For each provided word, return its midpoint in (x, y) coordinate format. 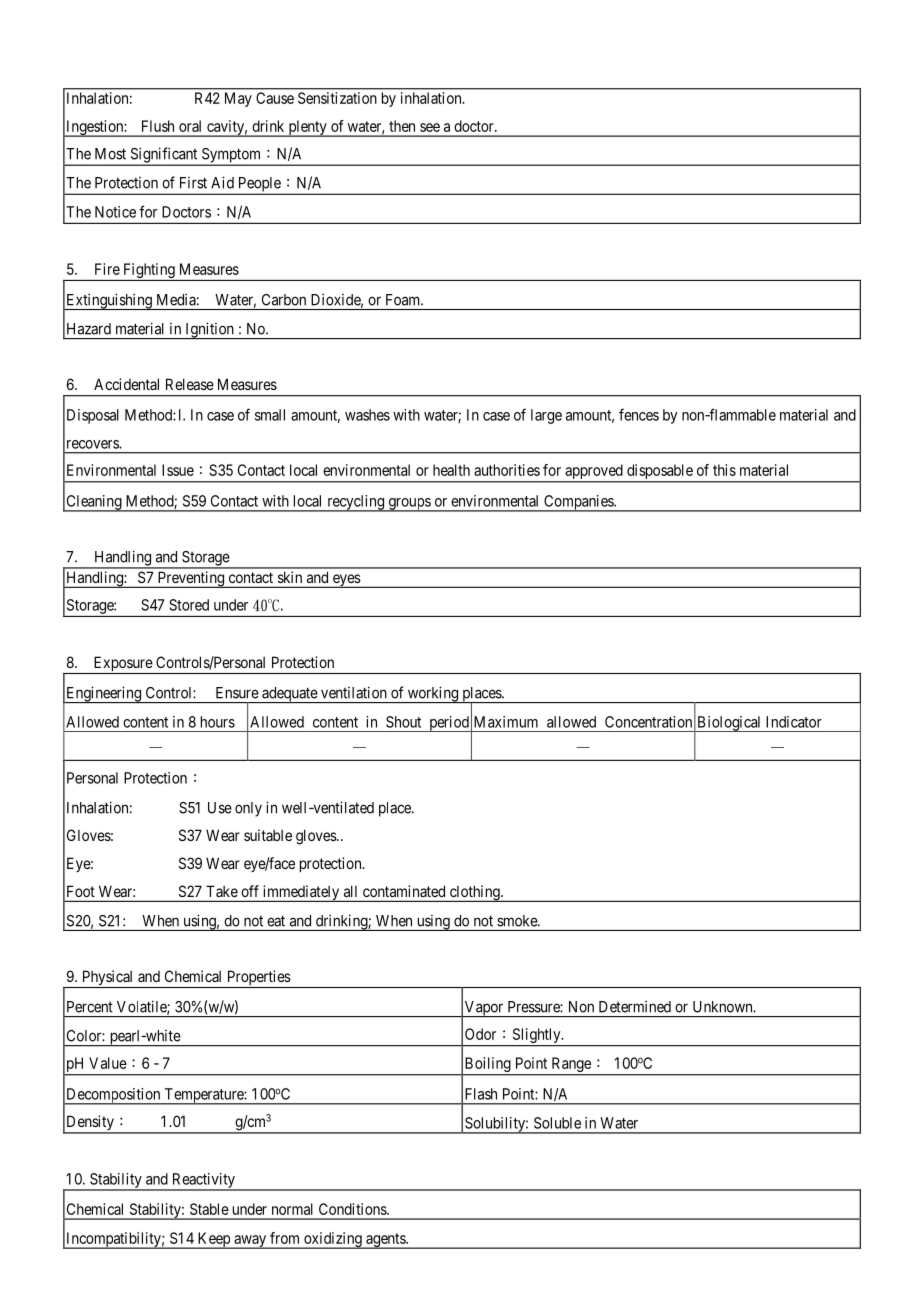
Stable (209, 1209)
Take (222, 891)
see (430, 127)
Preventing (191, 579)
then (402, 126)
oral (190, 126)
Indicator (794, 722)
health (451, 470)
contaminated (404, 891)
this (724, 470)
